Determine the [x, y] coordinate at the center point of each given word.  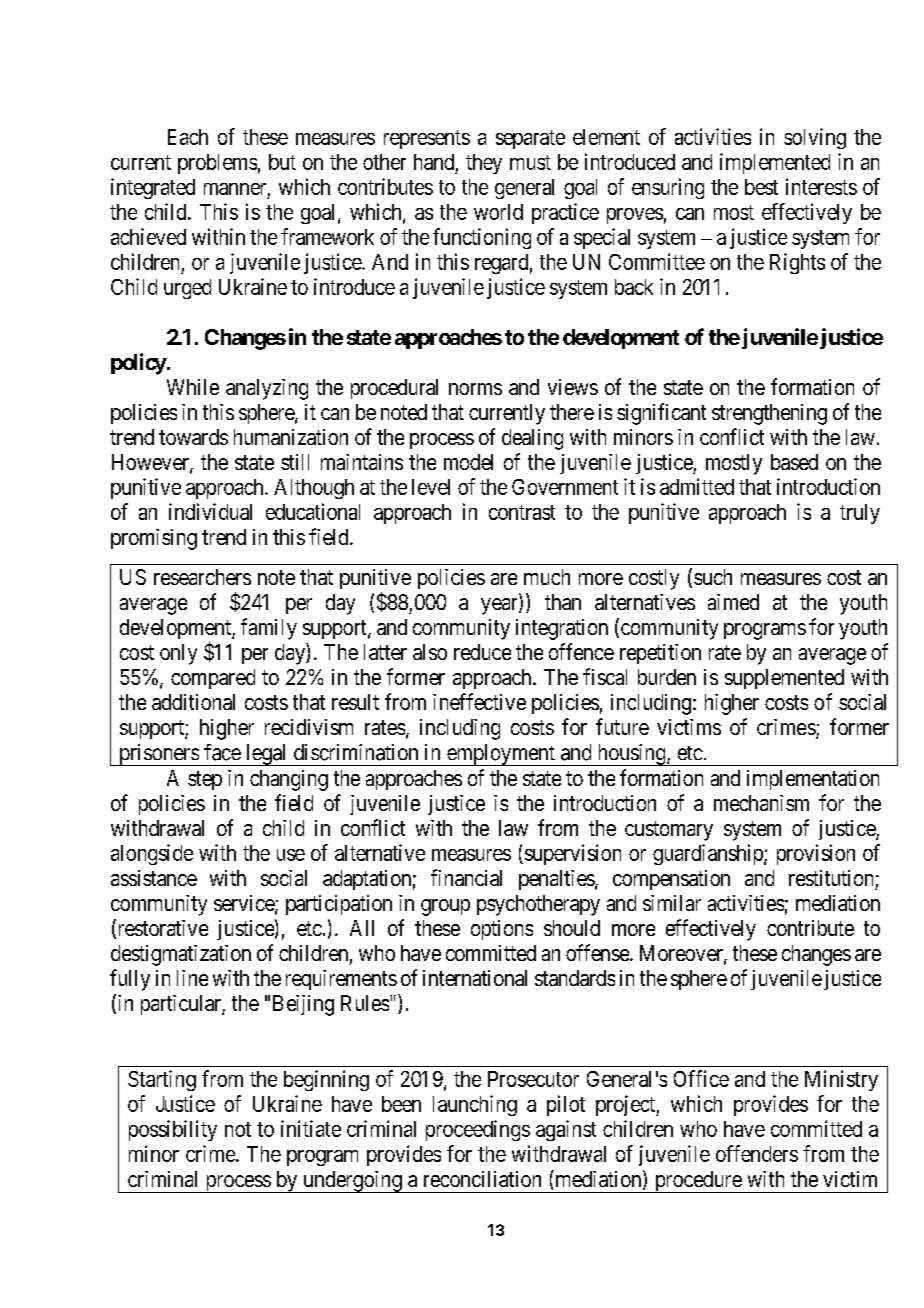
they [484, 164]
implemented [775, 163]
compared [213, 679]
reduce [482, 652]
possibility [173, 1130]
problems [217, 164]
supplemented [784, 679]
